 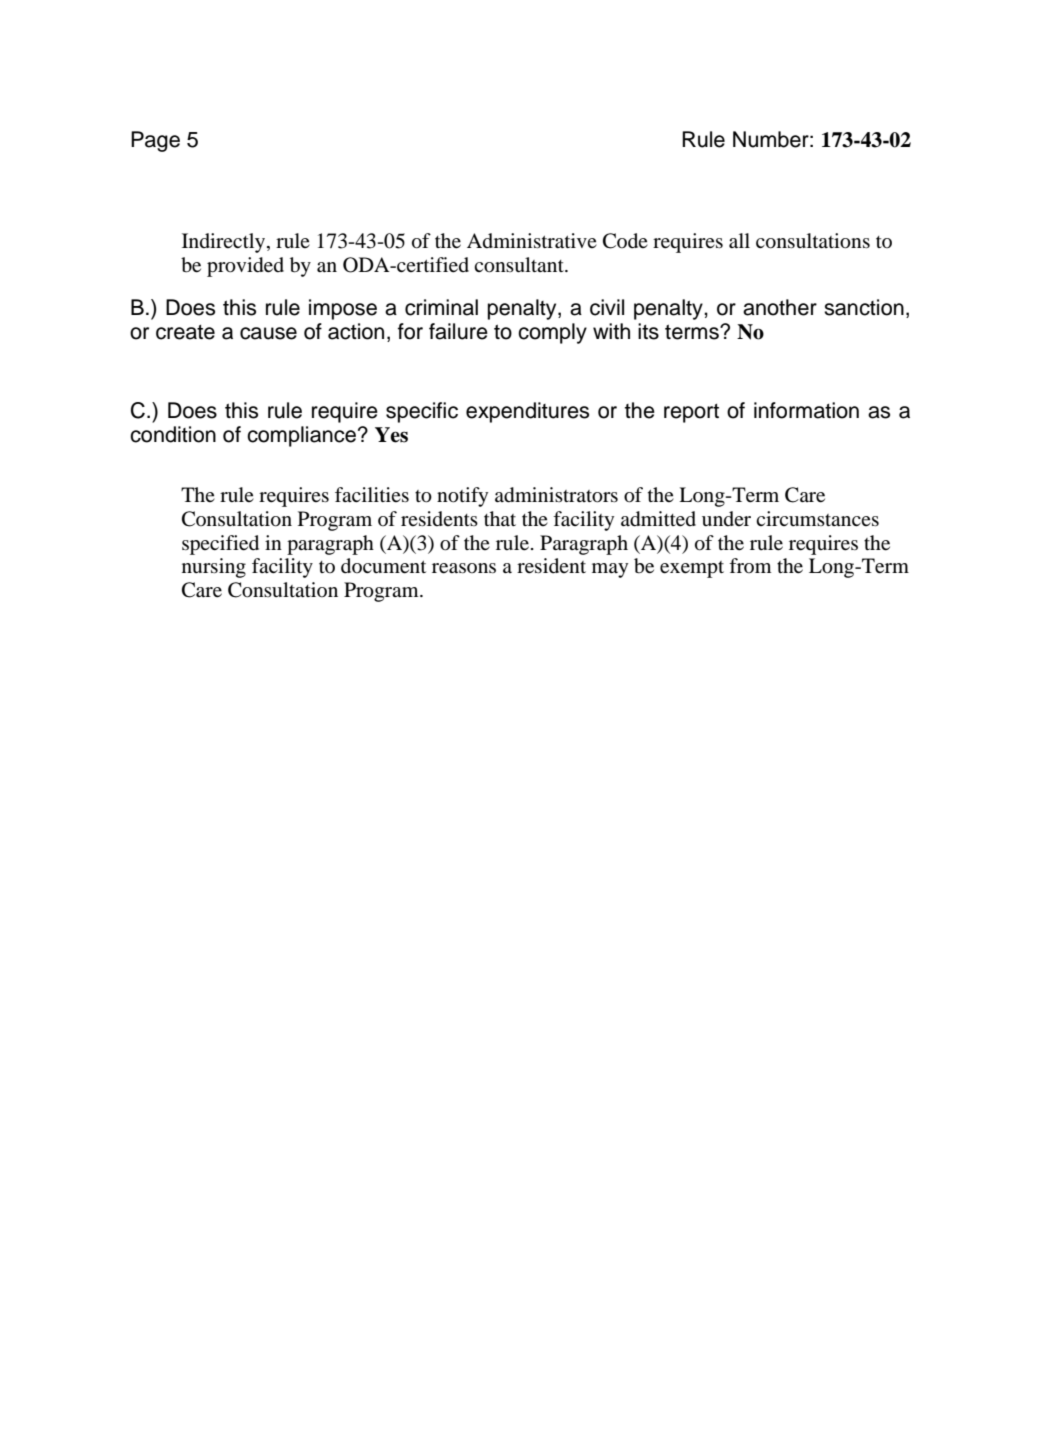 What do you see at coordinates (739, 240) in the screenshot?
I see `all` at bounding box center [739, 240].
